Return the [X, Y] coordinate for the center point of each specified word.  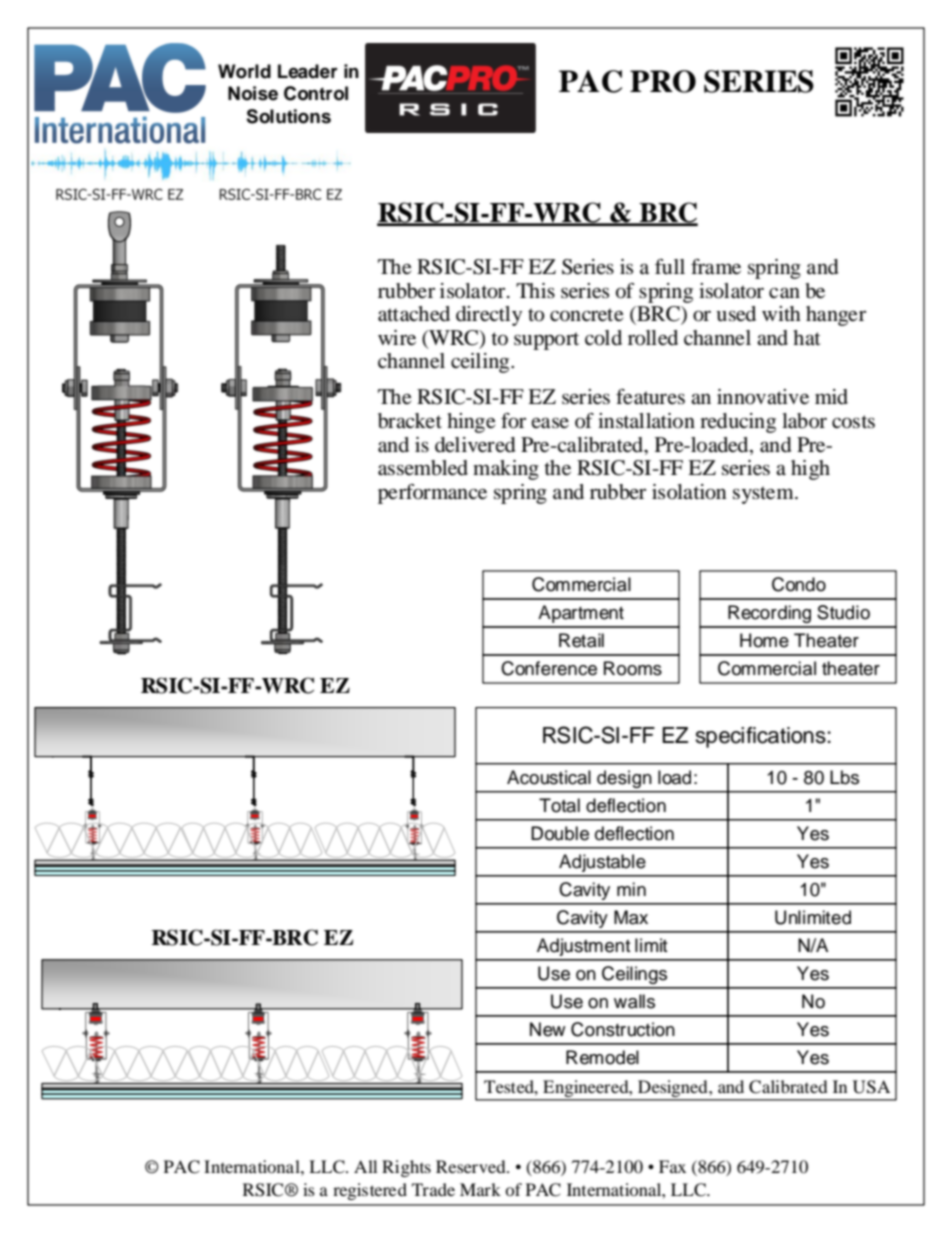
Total [559, 805]
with [781, 313]
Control [316, 93]
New [548, 1029]
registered [370, 1191]
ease [550, 423]
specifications [760, 737]
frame [716, 267]
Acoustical [549, 777]
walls [634, 1001]
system [764, 495]
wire [397, 338]
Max [631, 917]
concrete [586, 315]
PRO [663, 81]
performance [432, 494]
